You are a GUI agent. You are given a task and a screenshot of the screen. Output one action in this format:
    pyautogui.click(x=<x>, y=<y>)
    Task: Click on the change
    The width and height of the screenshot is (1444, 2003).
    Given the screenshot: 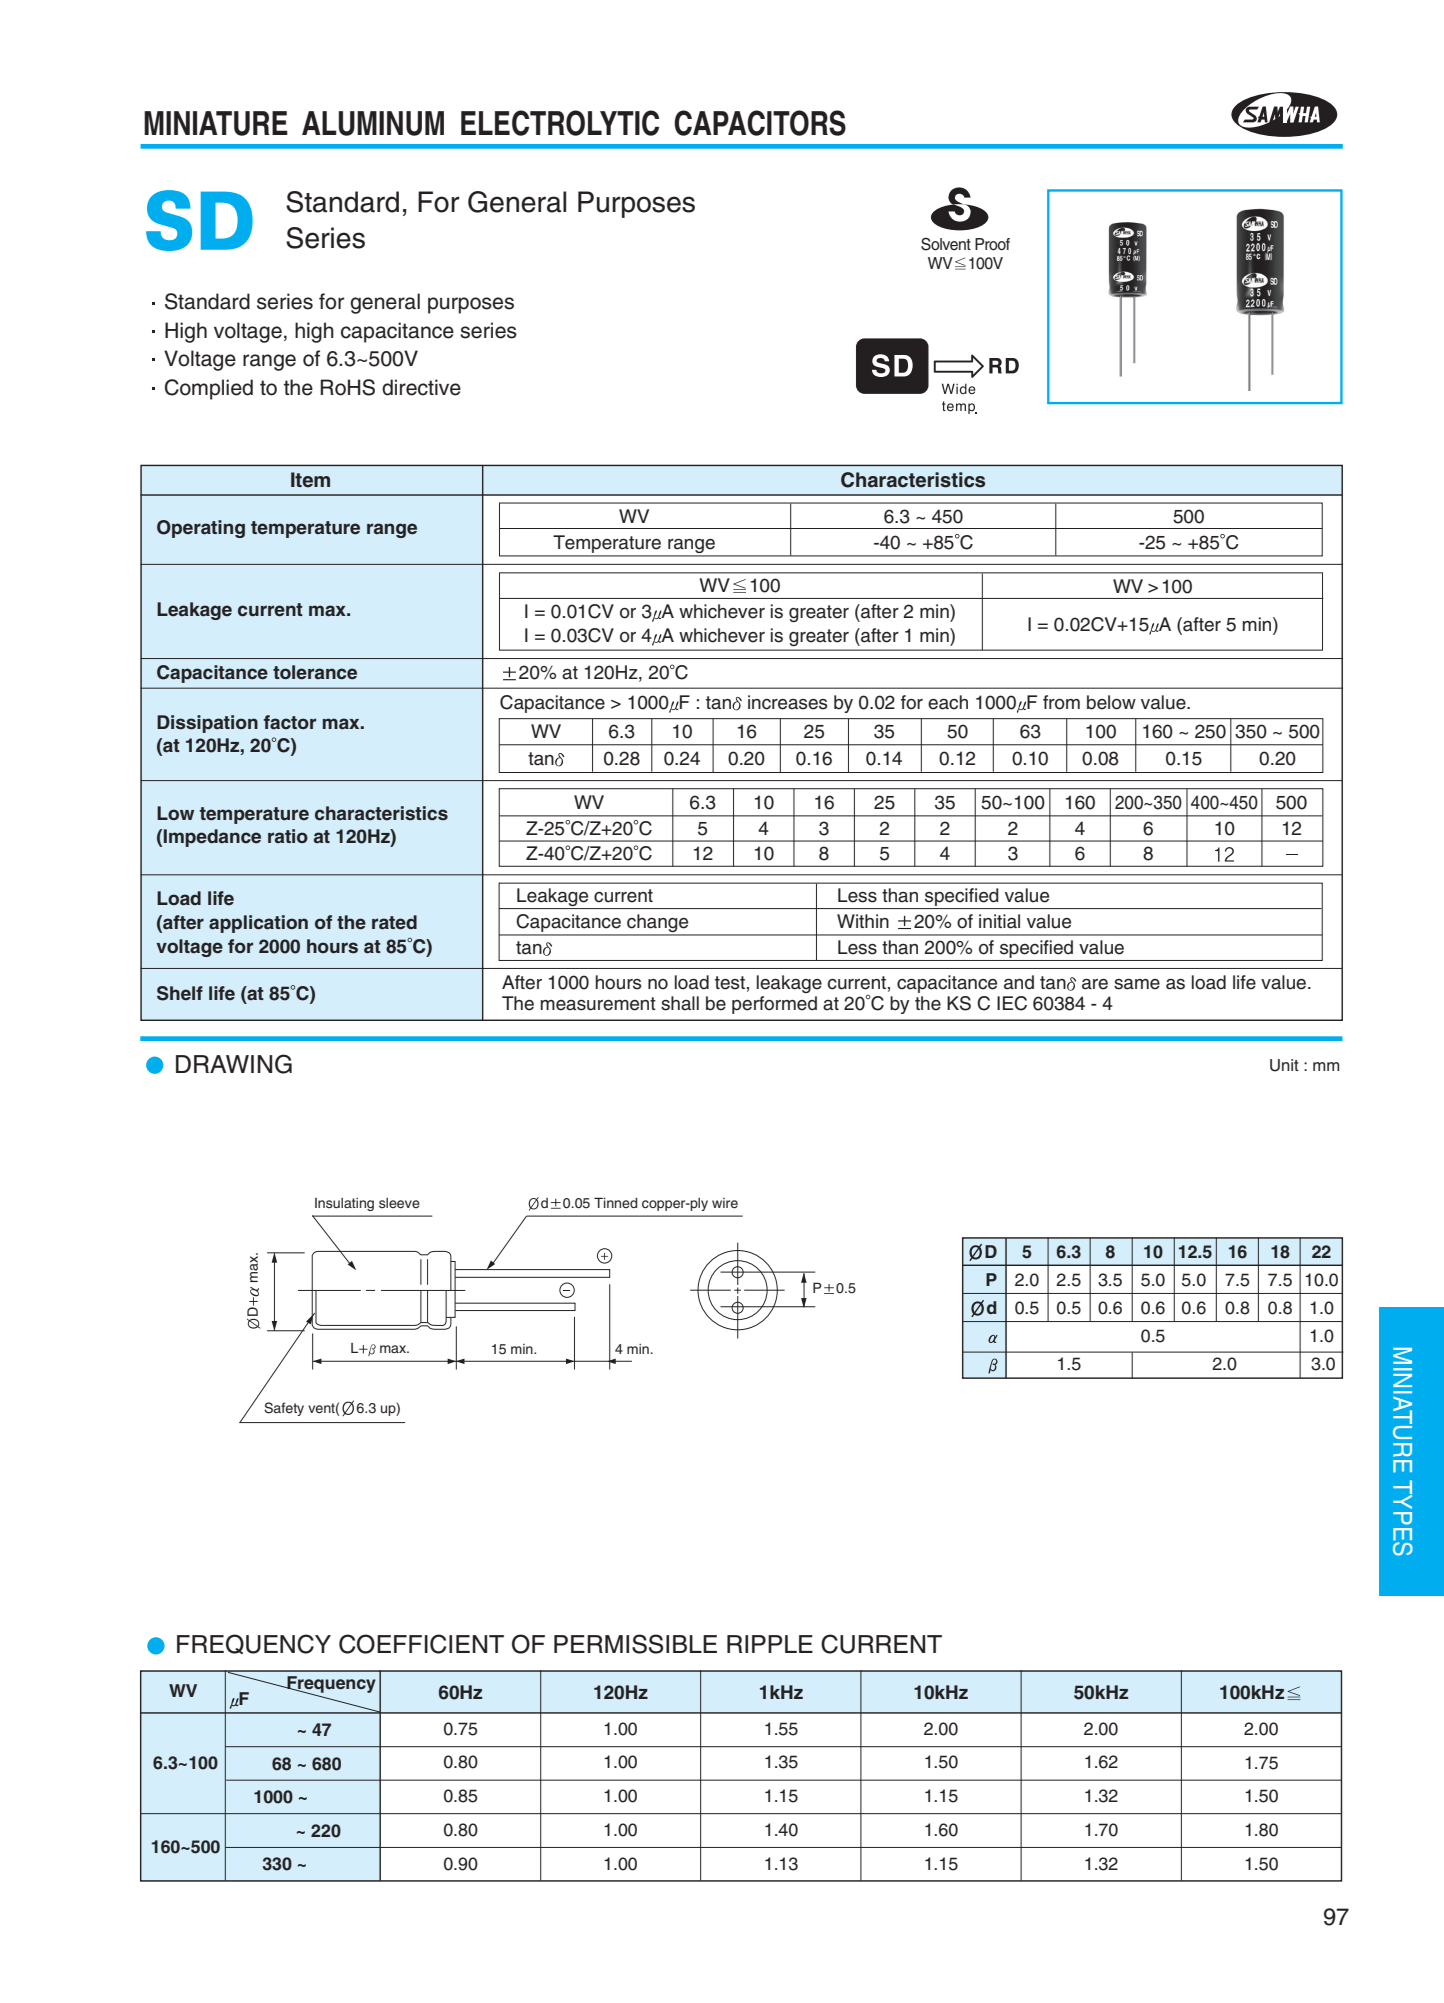 What is the action you would take?
    pyautogui.click(x=658, y=924)
